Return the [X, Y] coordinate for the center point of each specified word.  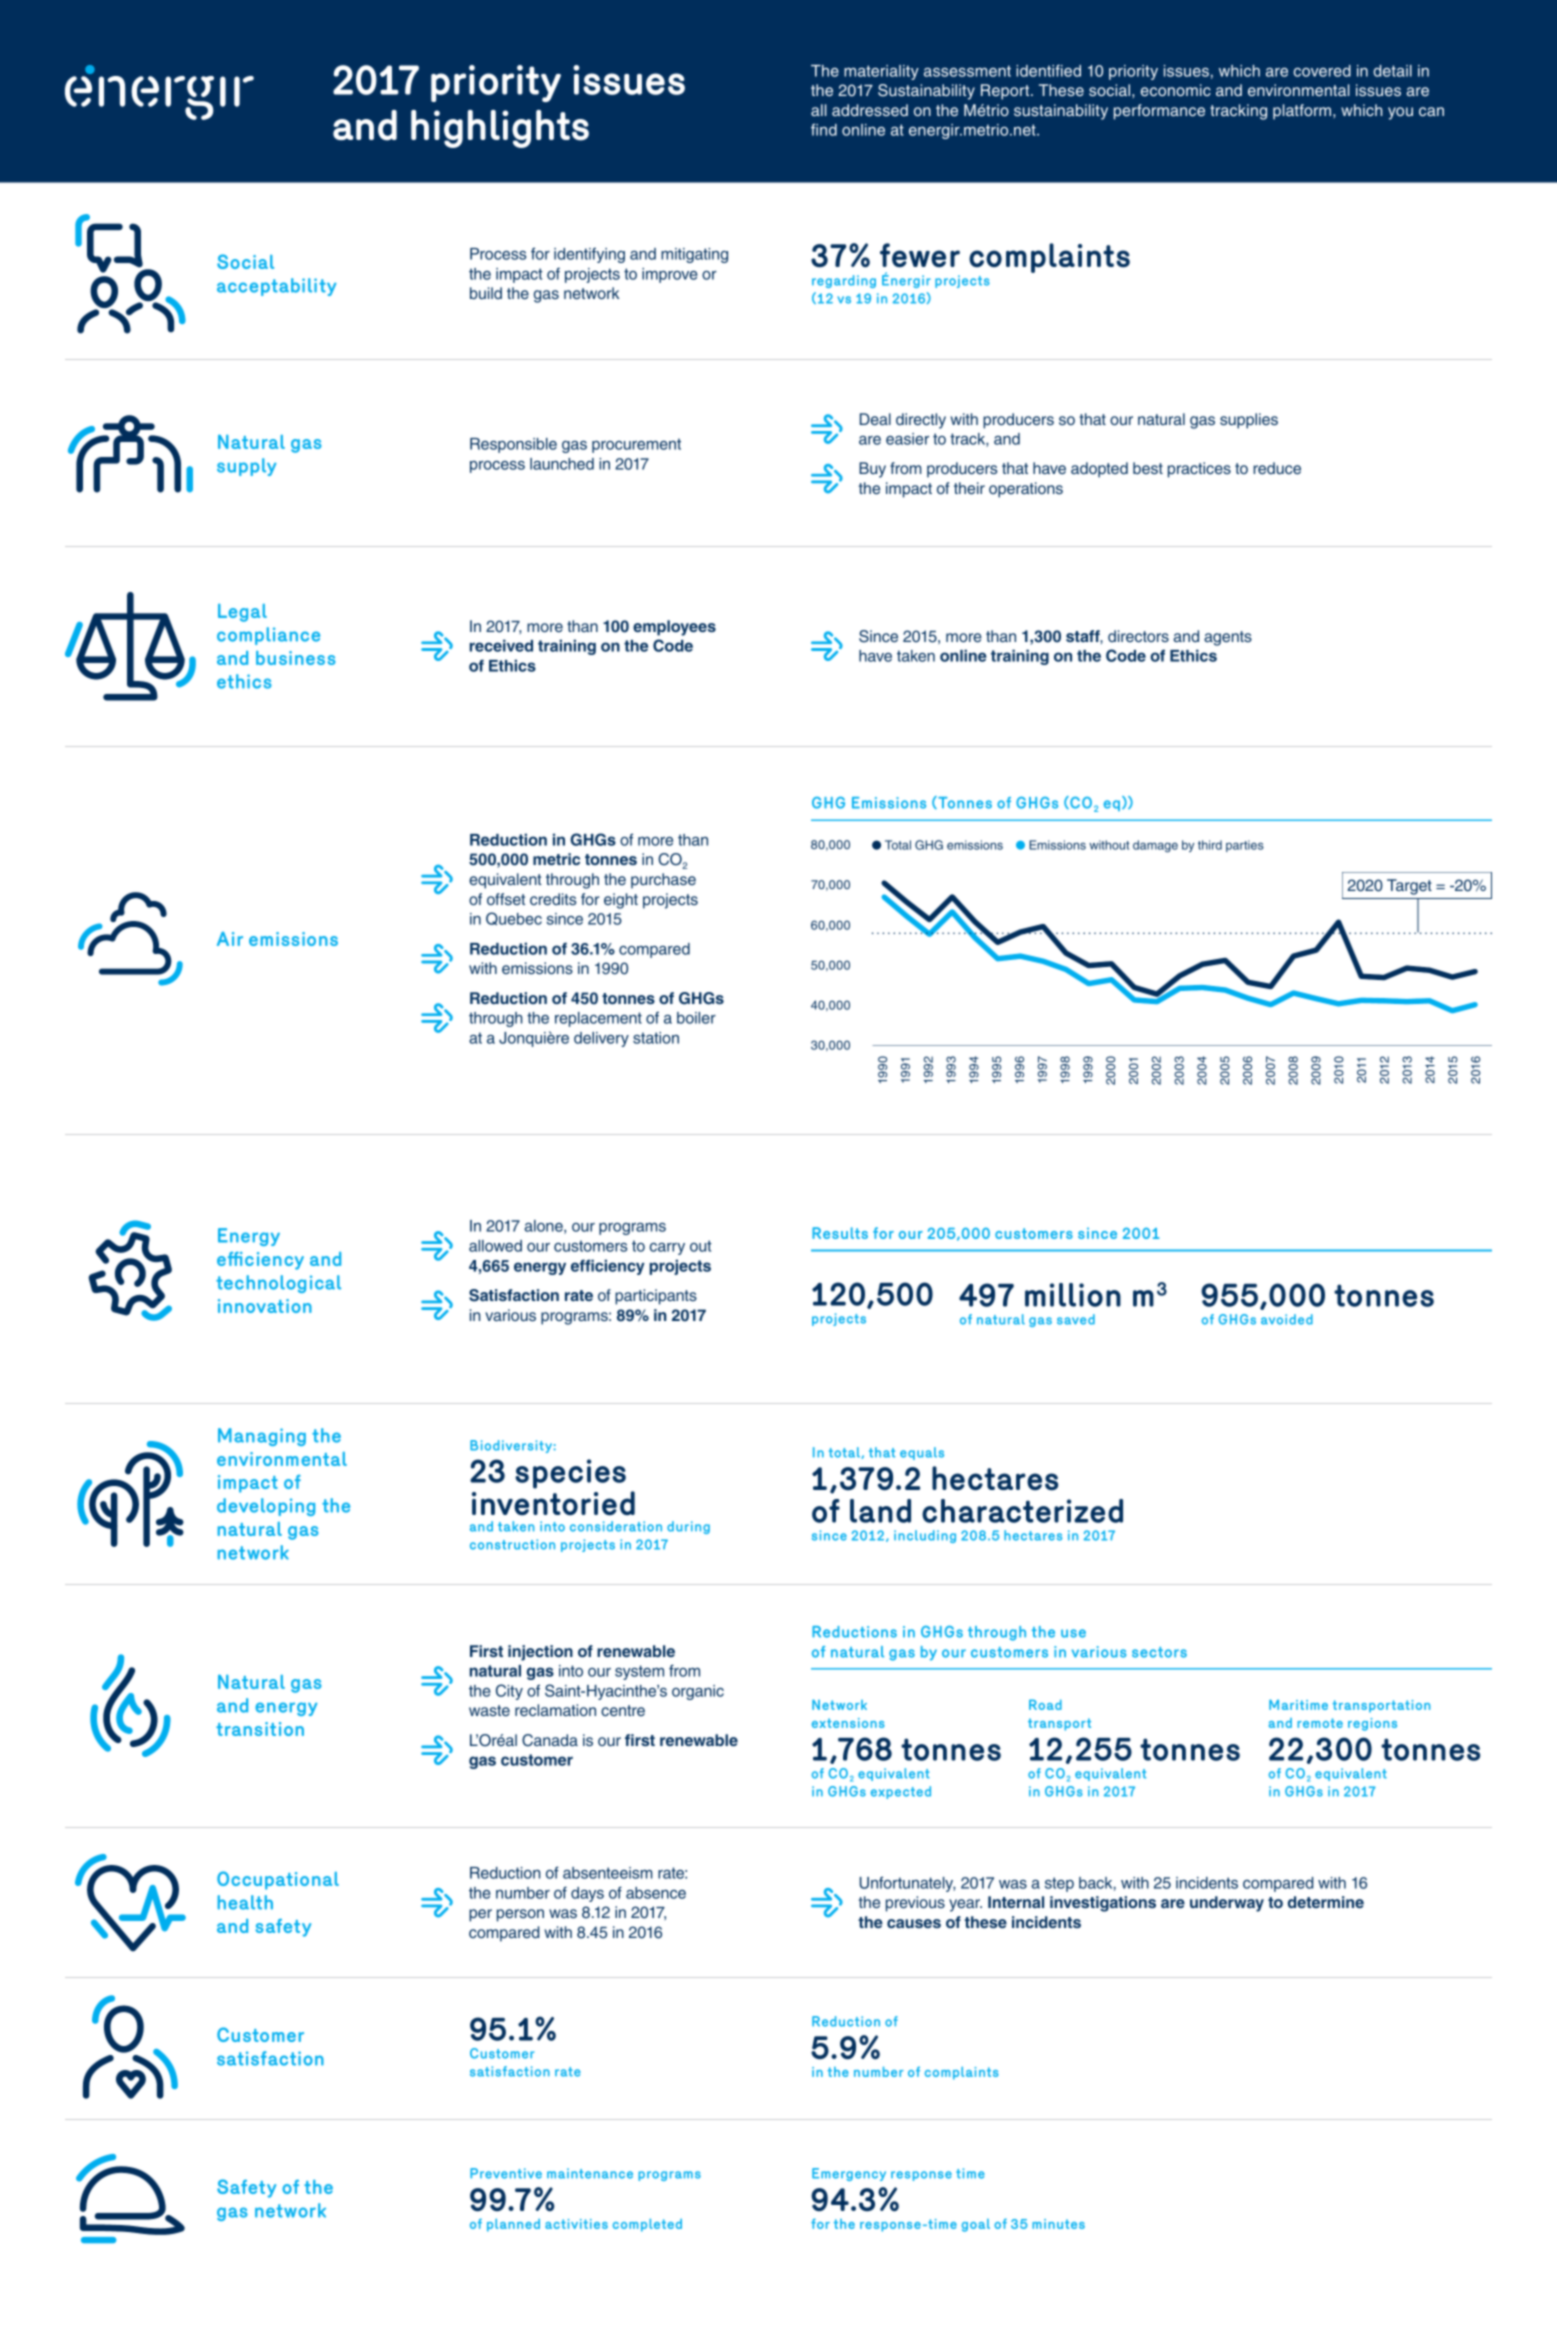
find [824, 129]
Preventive [506, 2173]
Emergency [849, 2174]
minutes [1058, 2224]
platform [1303, 112]
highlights [500, 129]
